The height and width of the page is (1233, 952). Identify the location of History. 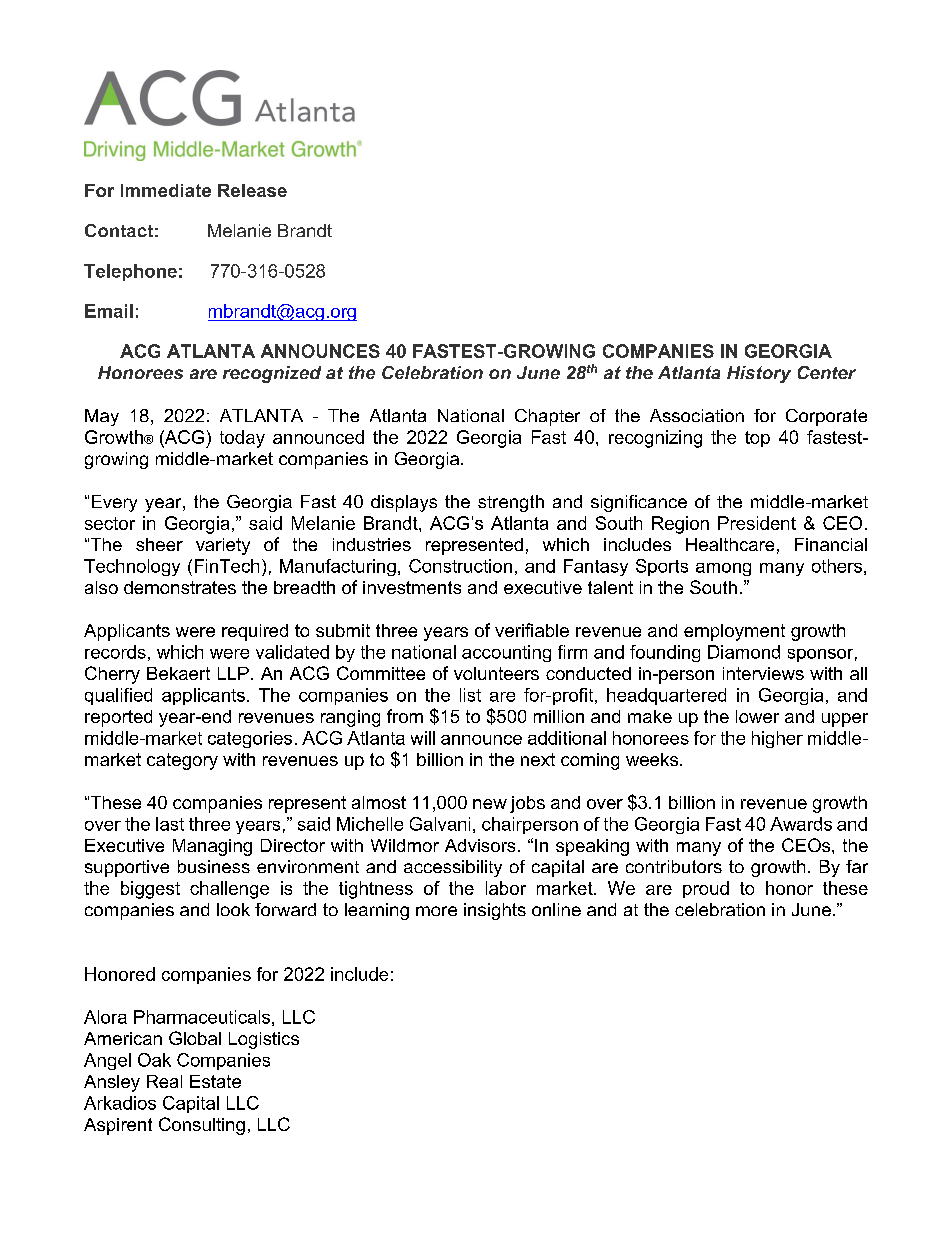
(759, 374).
